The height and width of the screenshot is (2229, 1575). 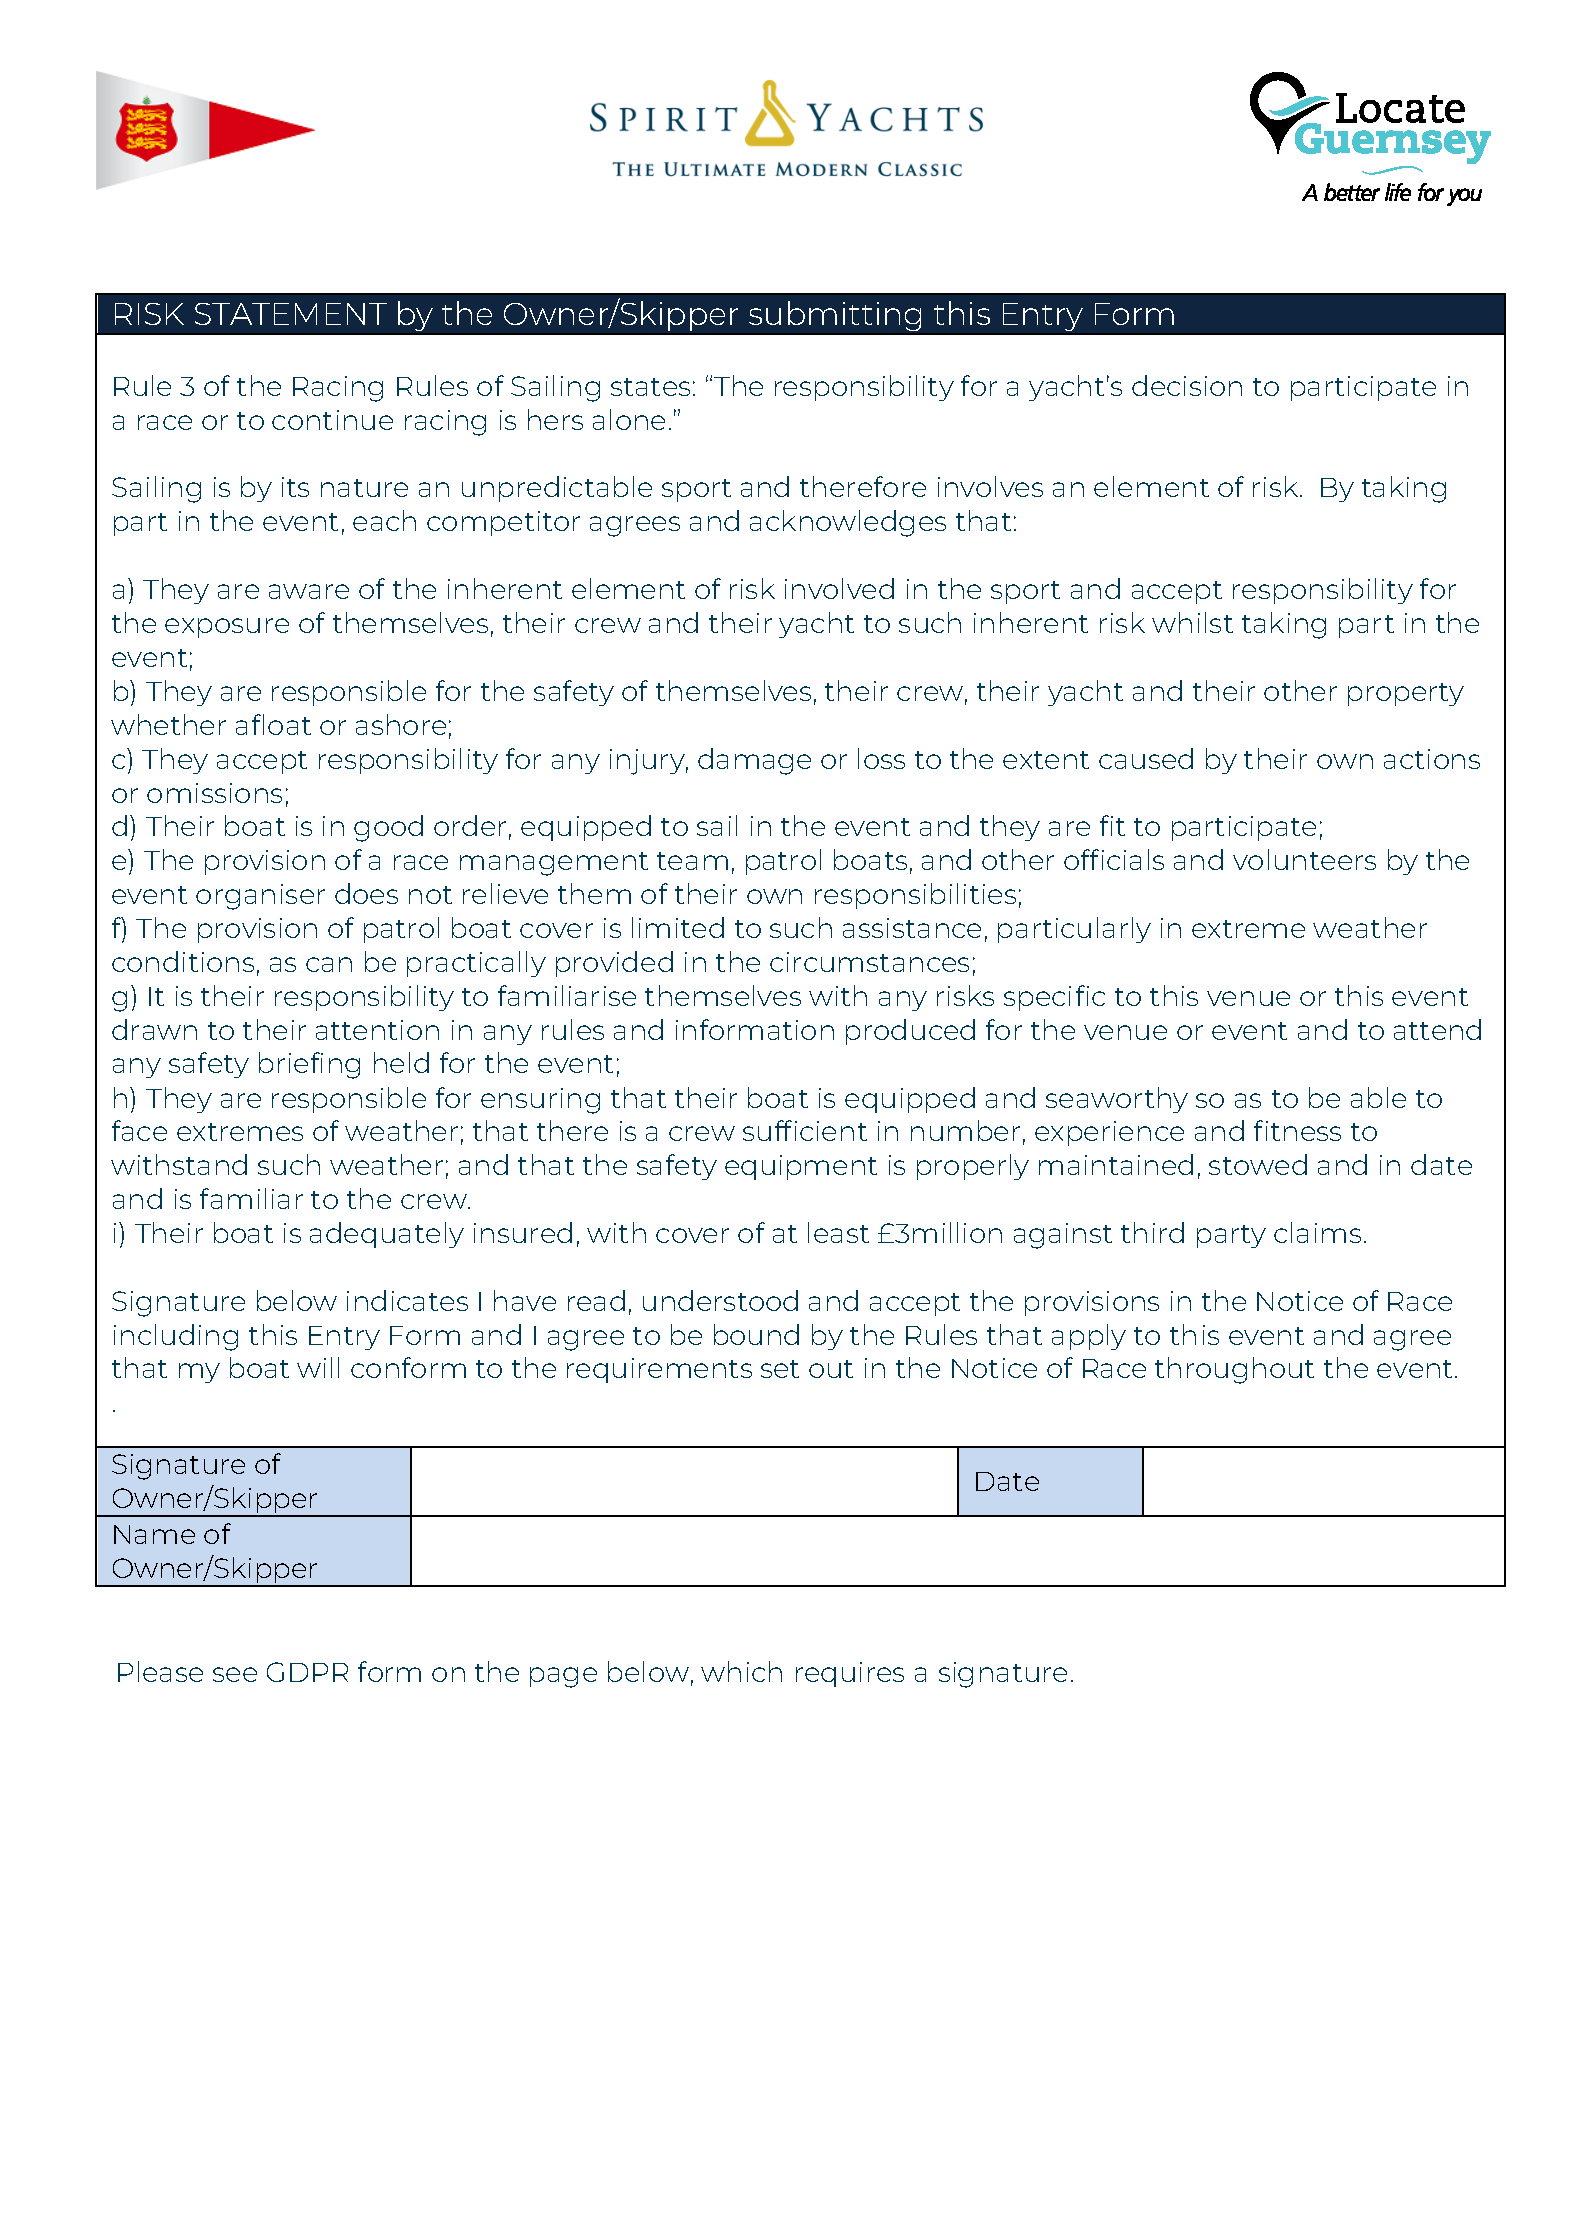 What do you see at coordinates (838, 1232) in the screenshot?
I see `least` at bounding box center [838, 1232].
